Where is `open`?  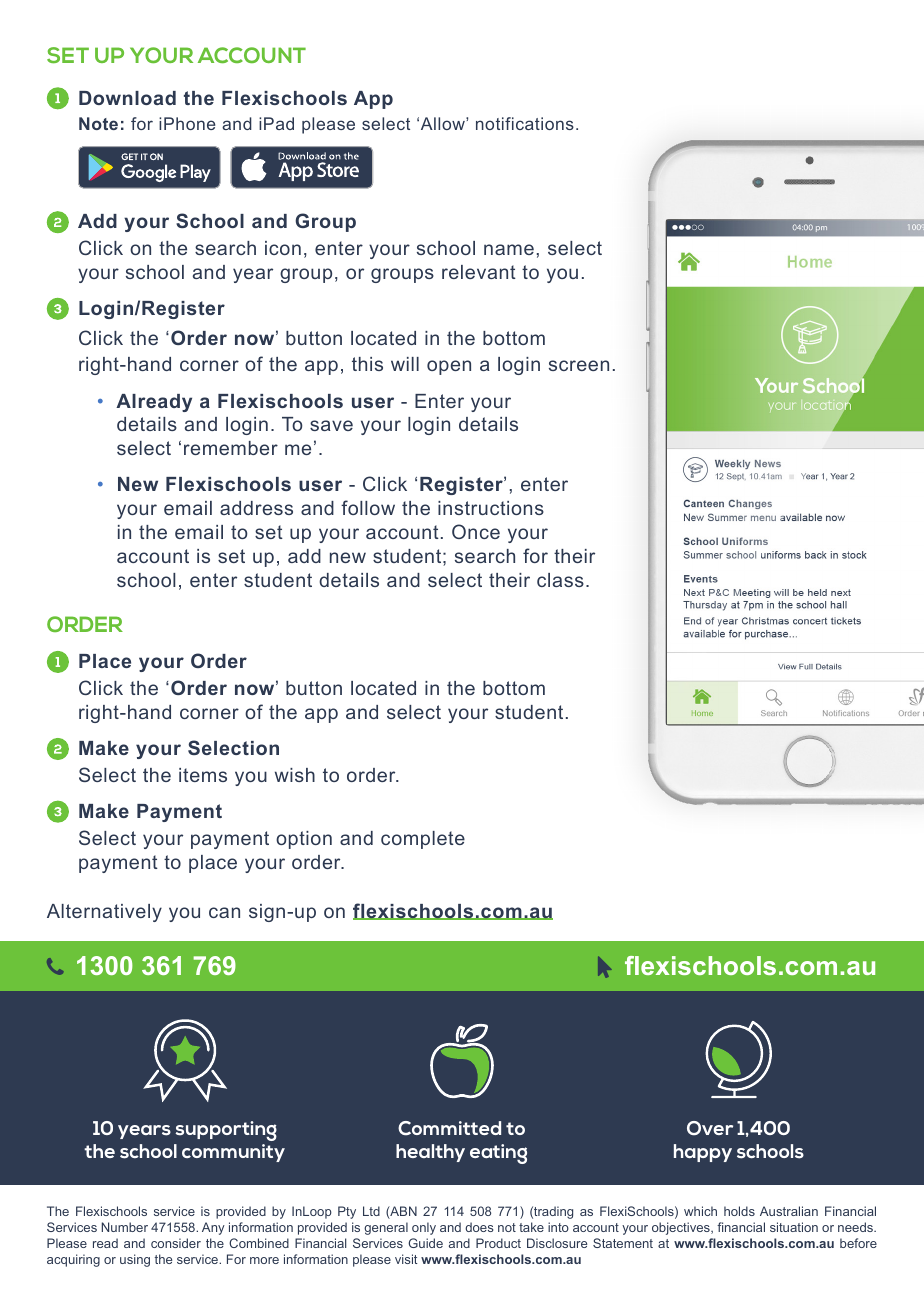 open is located at coordinates (449, 367).
